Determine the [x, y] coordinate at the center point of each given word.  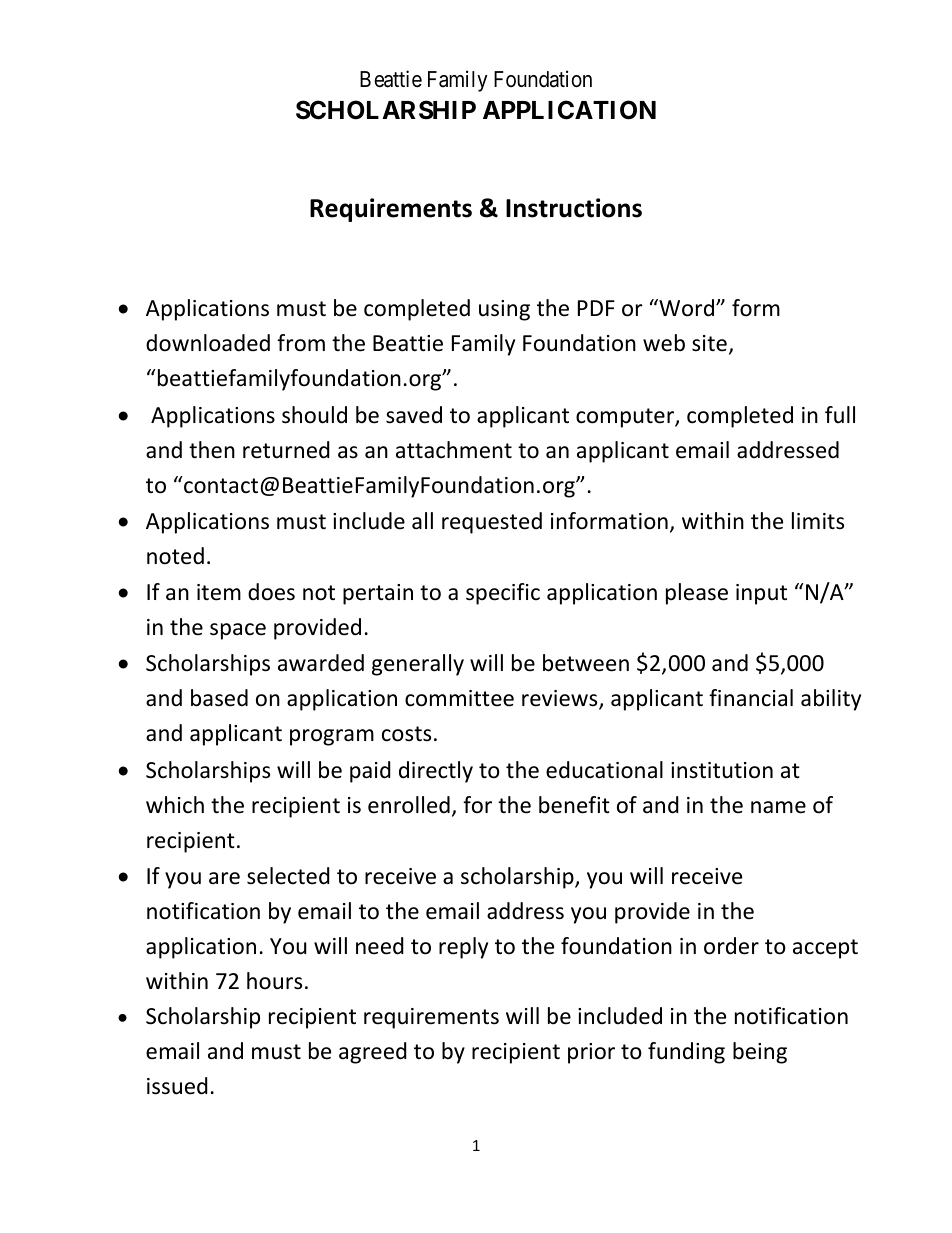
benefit [574, 805]
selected [288, 876]
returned [286, 450]
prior [591, 1053]
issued [177, 1086]
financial [751, 698]
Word [687, 308]
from [301, 343]
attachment [454, 450]
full [840, 415]
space [238, 631]
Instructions [574, 208]
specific [503, 594]
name [778, 807]
